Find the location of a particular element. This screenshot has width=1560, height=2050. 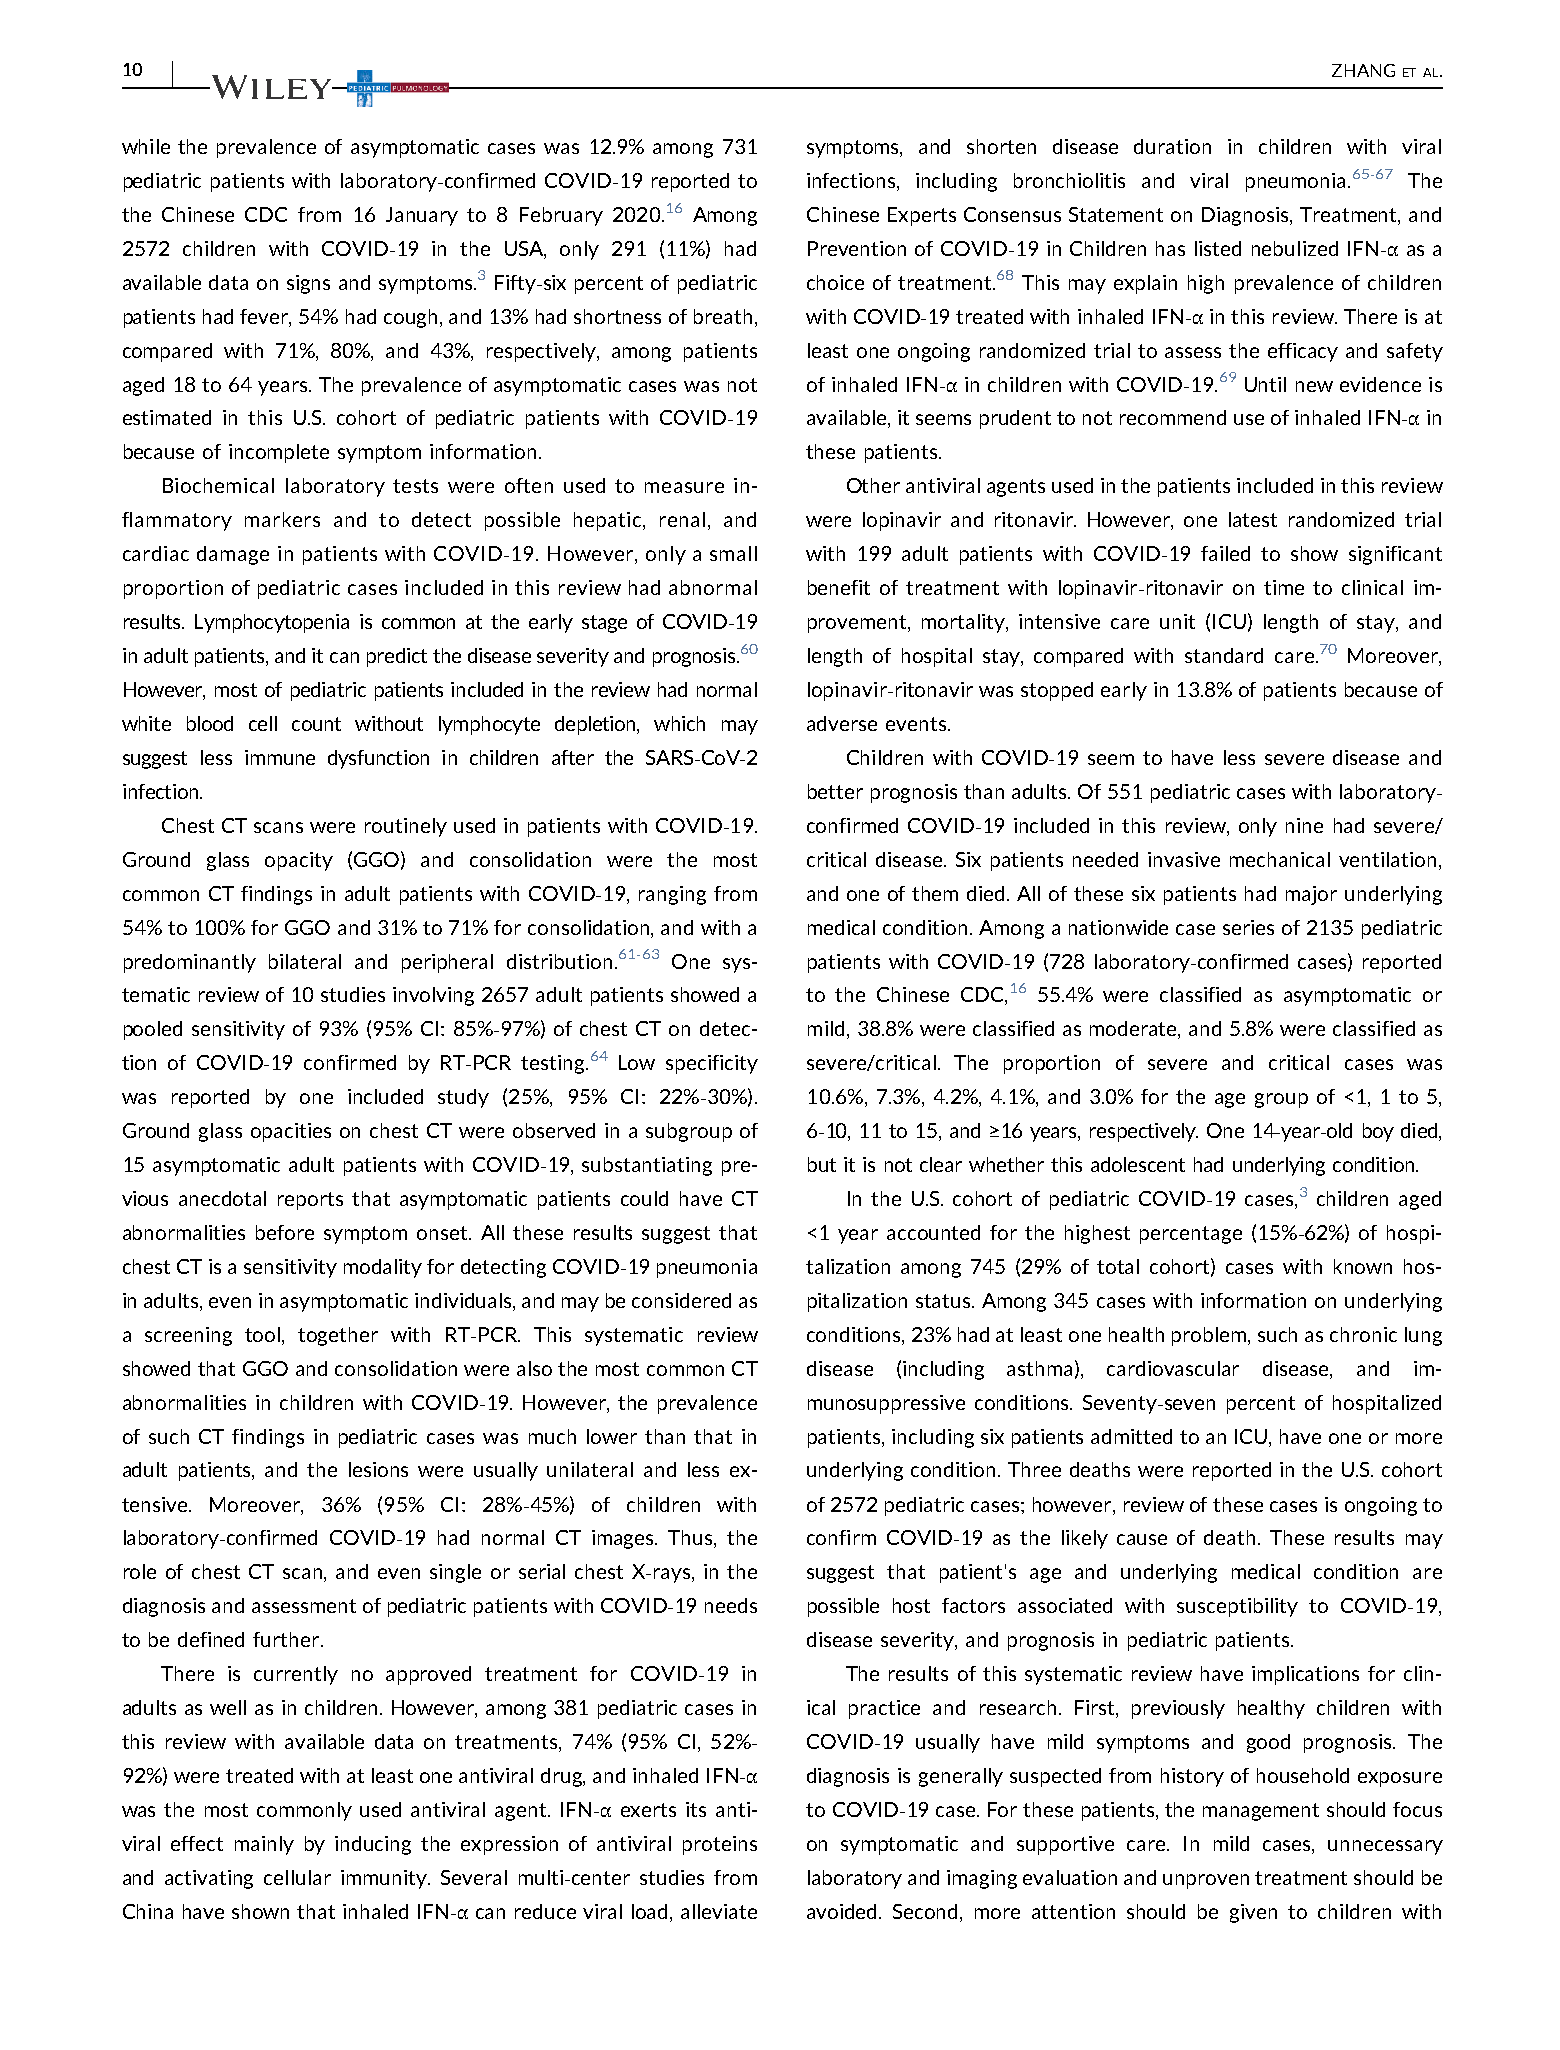

mainly is located at coordinates (264, 1845).
